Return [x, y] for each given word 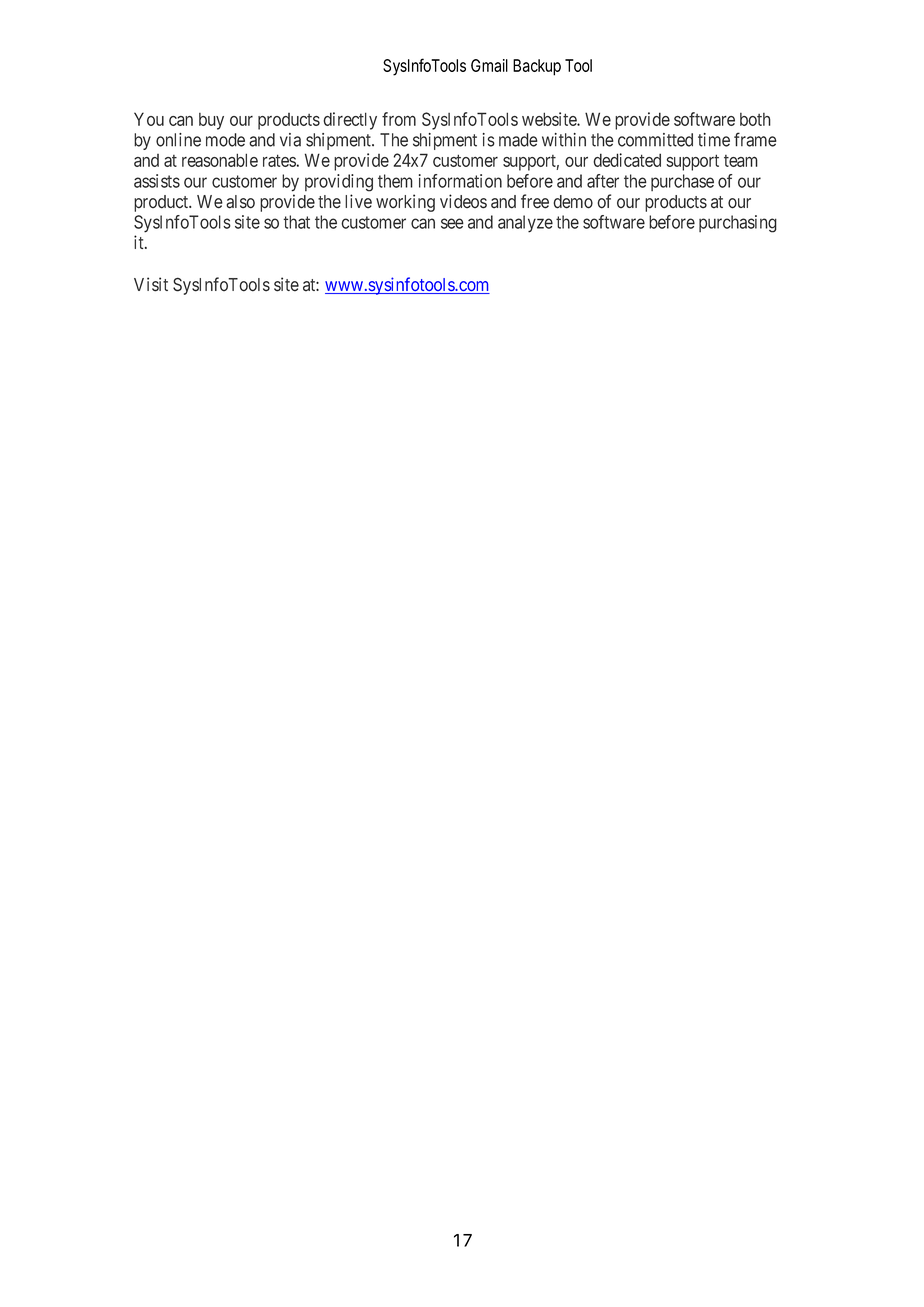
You [149, 119]
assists [157, 181]
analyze [525, 224]
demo [573, 202]
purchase [682, 182]
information [460, 181]
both [755, 119]
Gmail [489, 65]
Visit [151, 284]
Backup [537, 67]
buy [211, 121]
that [296, 222]
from [399, 119]
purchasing [738, 224]
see [452, 223]
